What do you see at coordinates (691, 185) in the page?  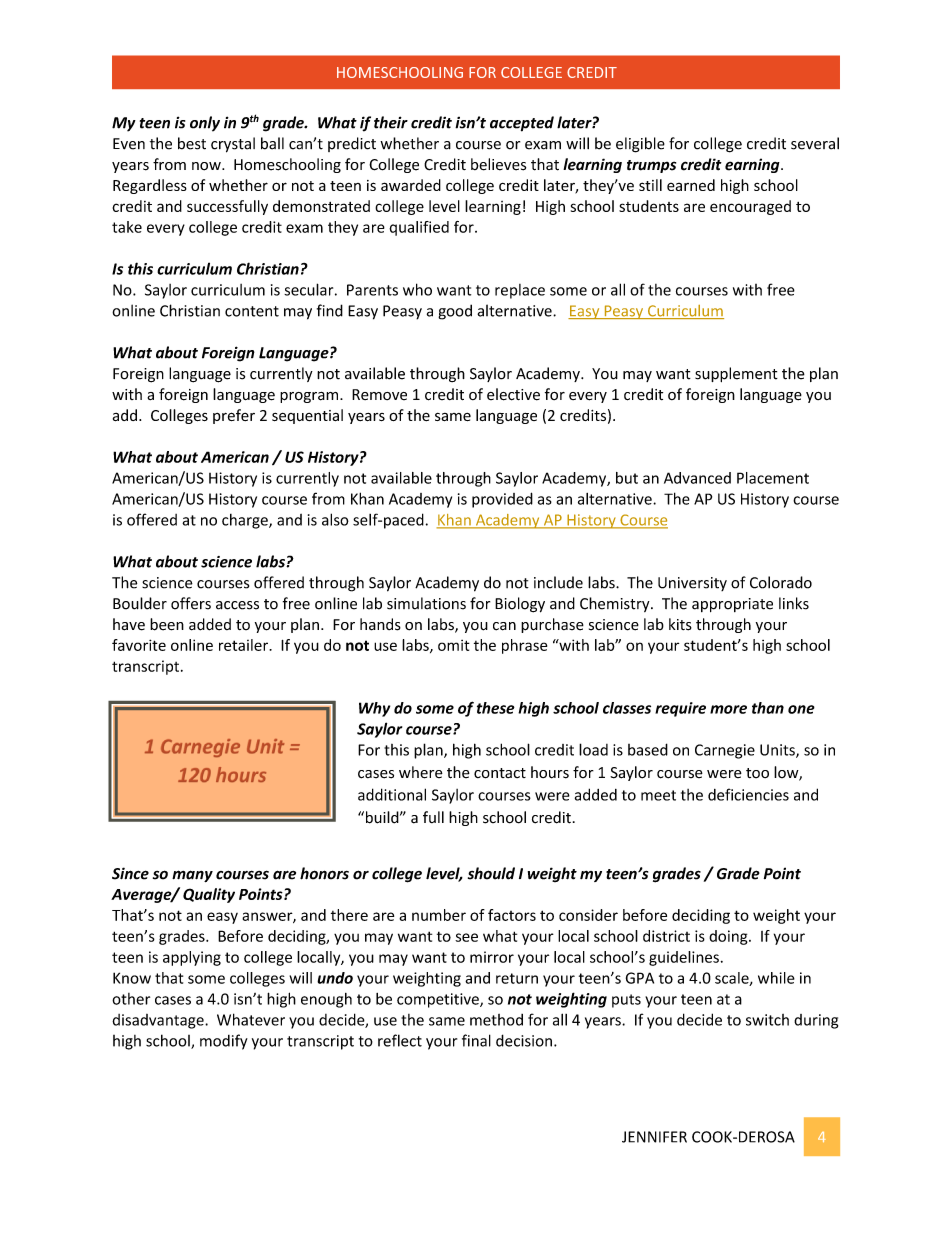 I see `earned` at bounding box center [691, 185].
